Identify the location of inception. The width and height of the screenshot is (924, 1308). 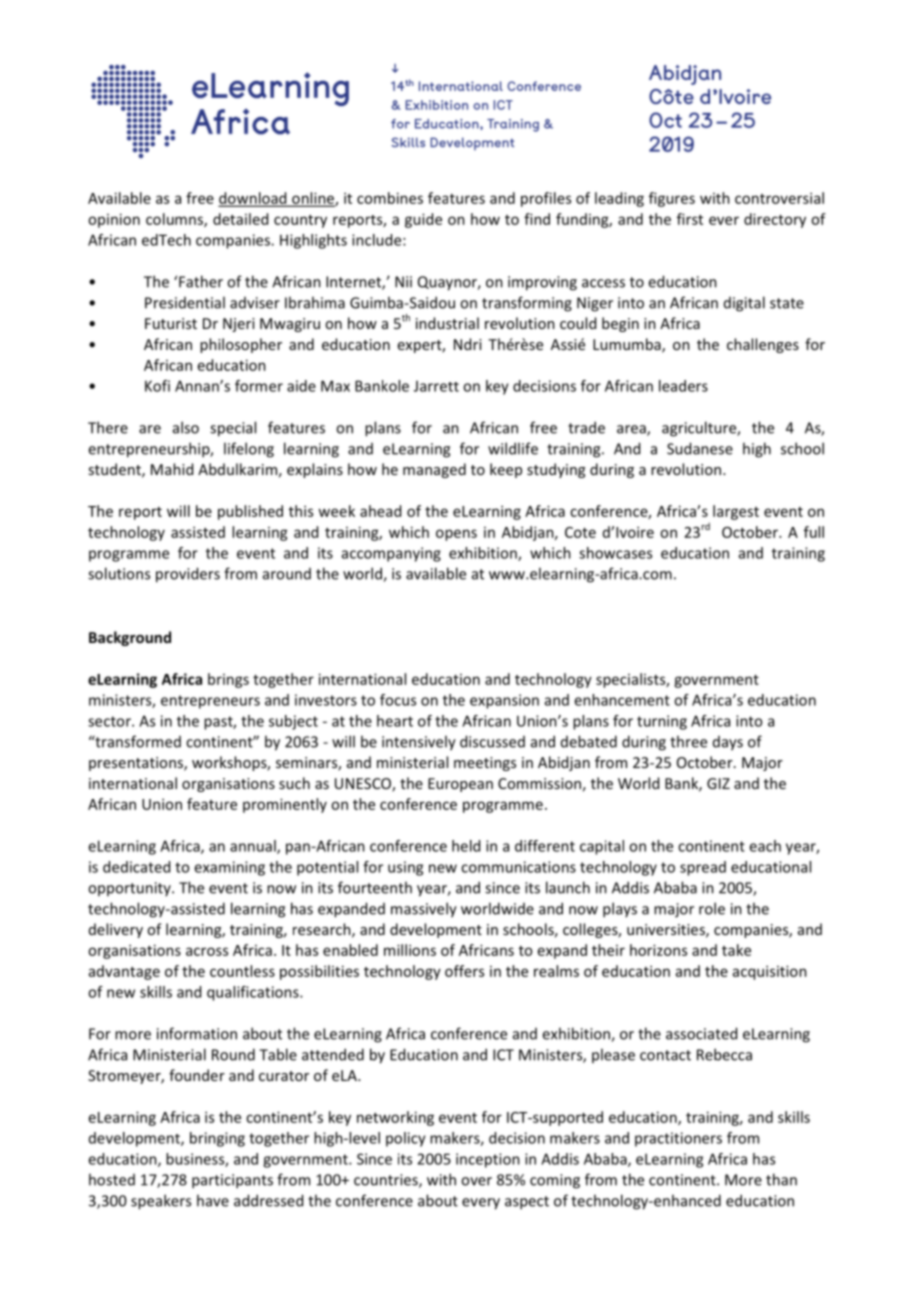
(488, 1160).
